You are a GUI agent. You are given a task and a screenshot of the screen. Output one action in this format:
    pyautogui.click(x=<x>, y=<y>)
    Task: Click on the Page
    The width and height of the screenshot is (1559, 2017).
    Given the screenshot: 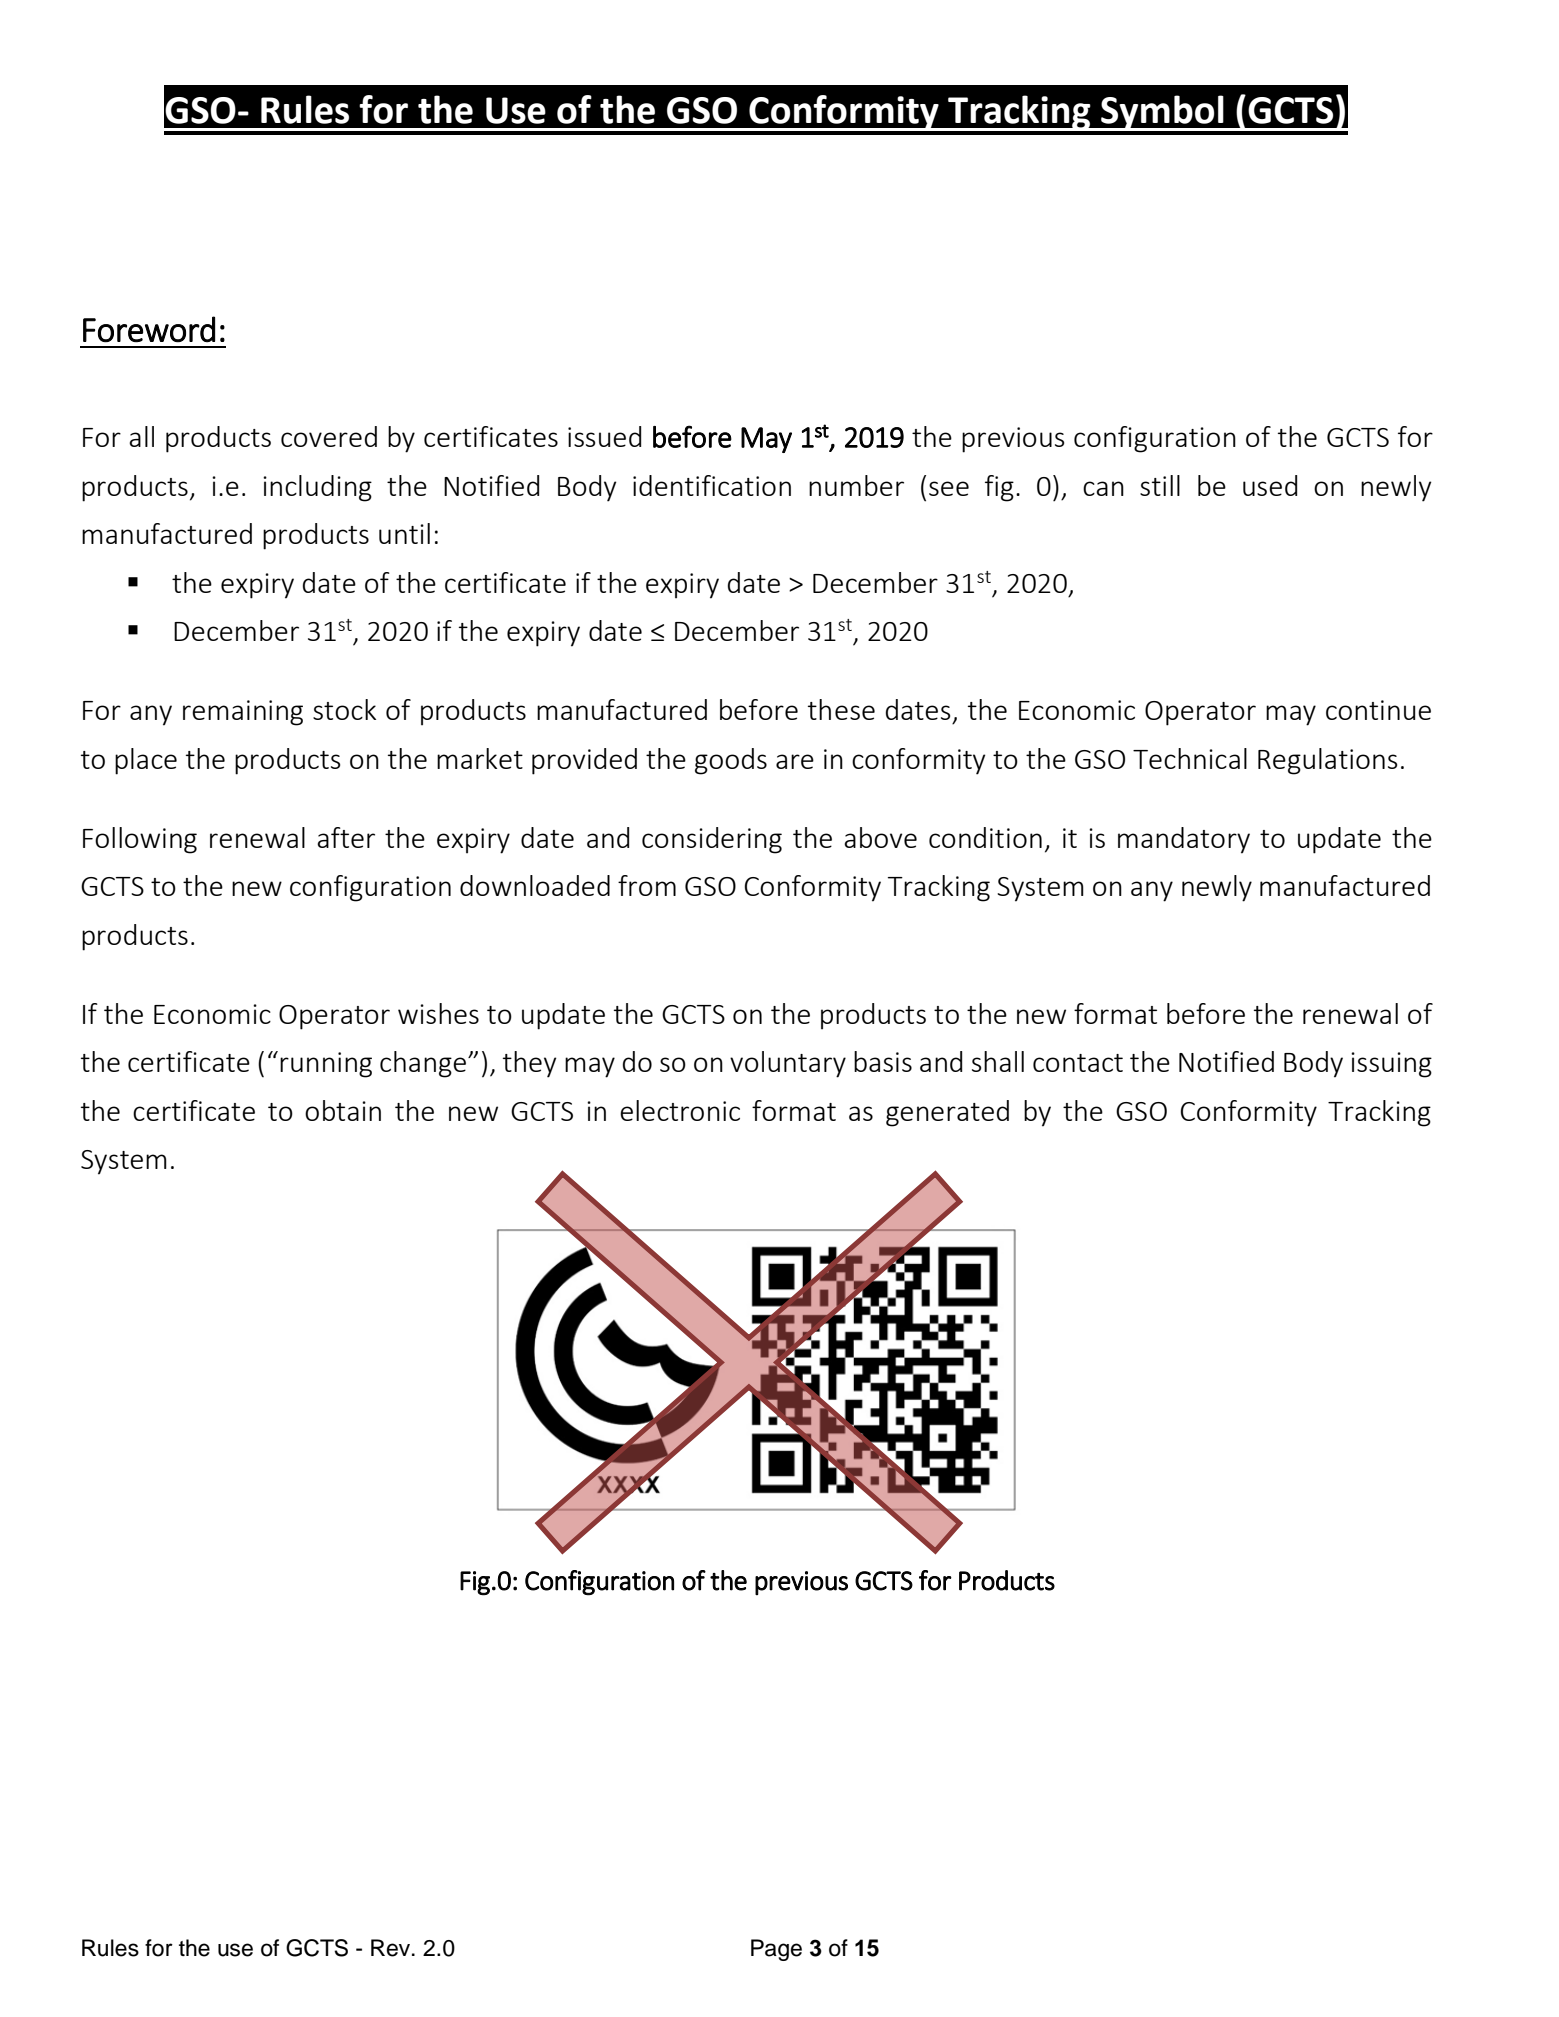 What is the action you would take?
    pyautogui.click(x=776, y=1950)
